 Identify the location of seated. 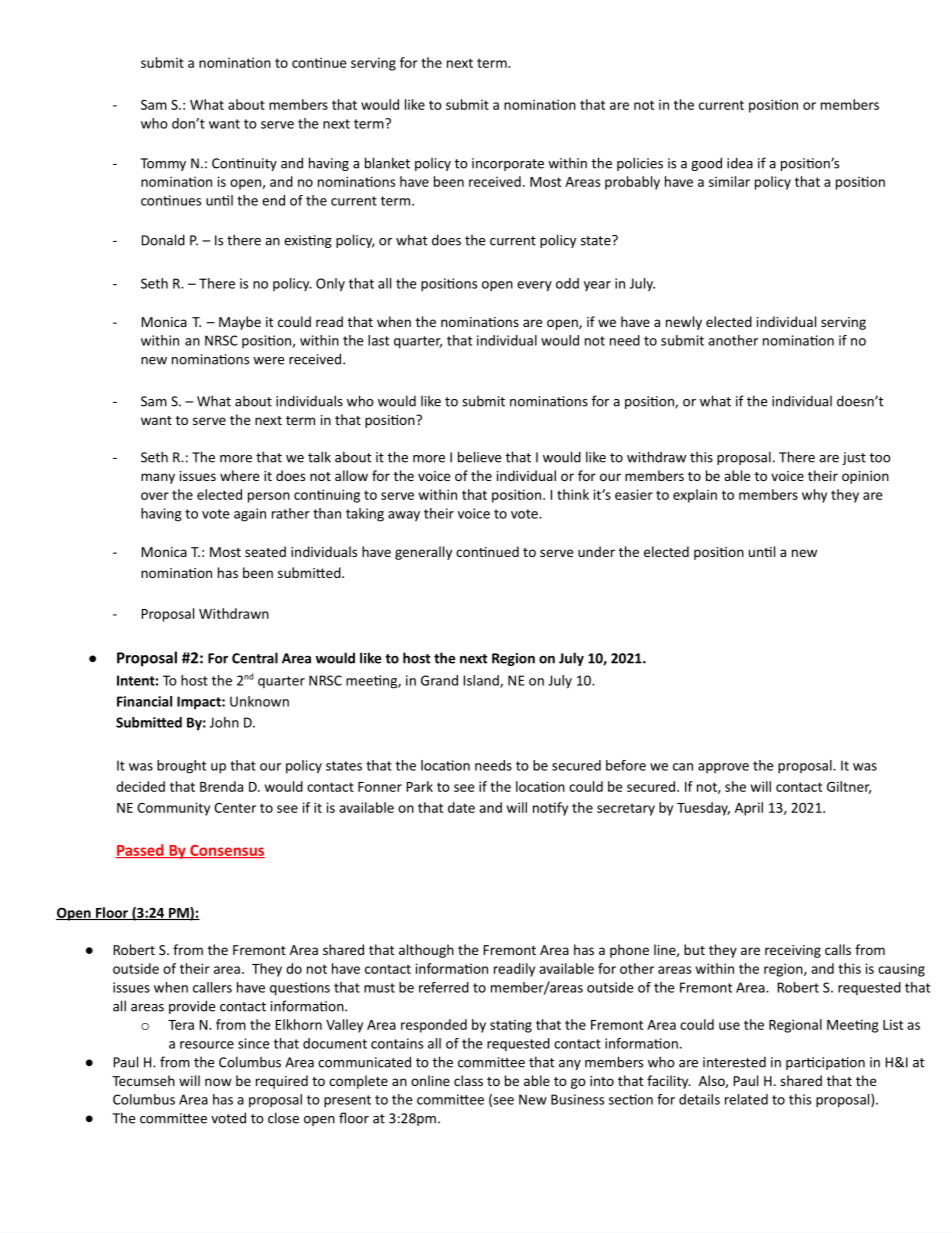
(265, 551).
